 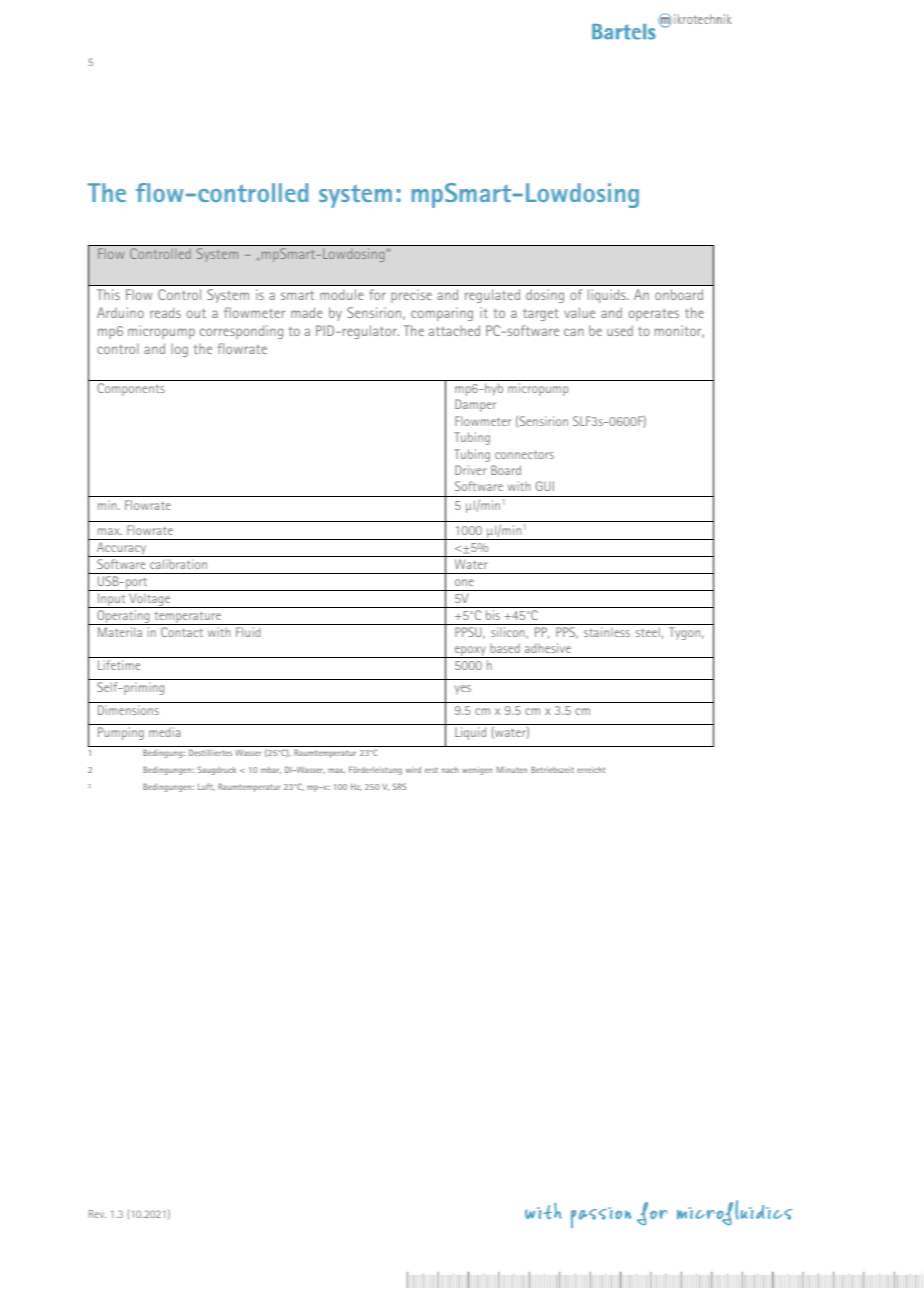 I want to click on value, so click(x=579, y=312).
